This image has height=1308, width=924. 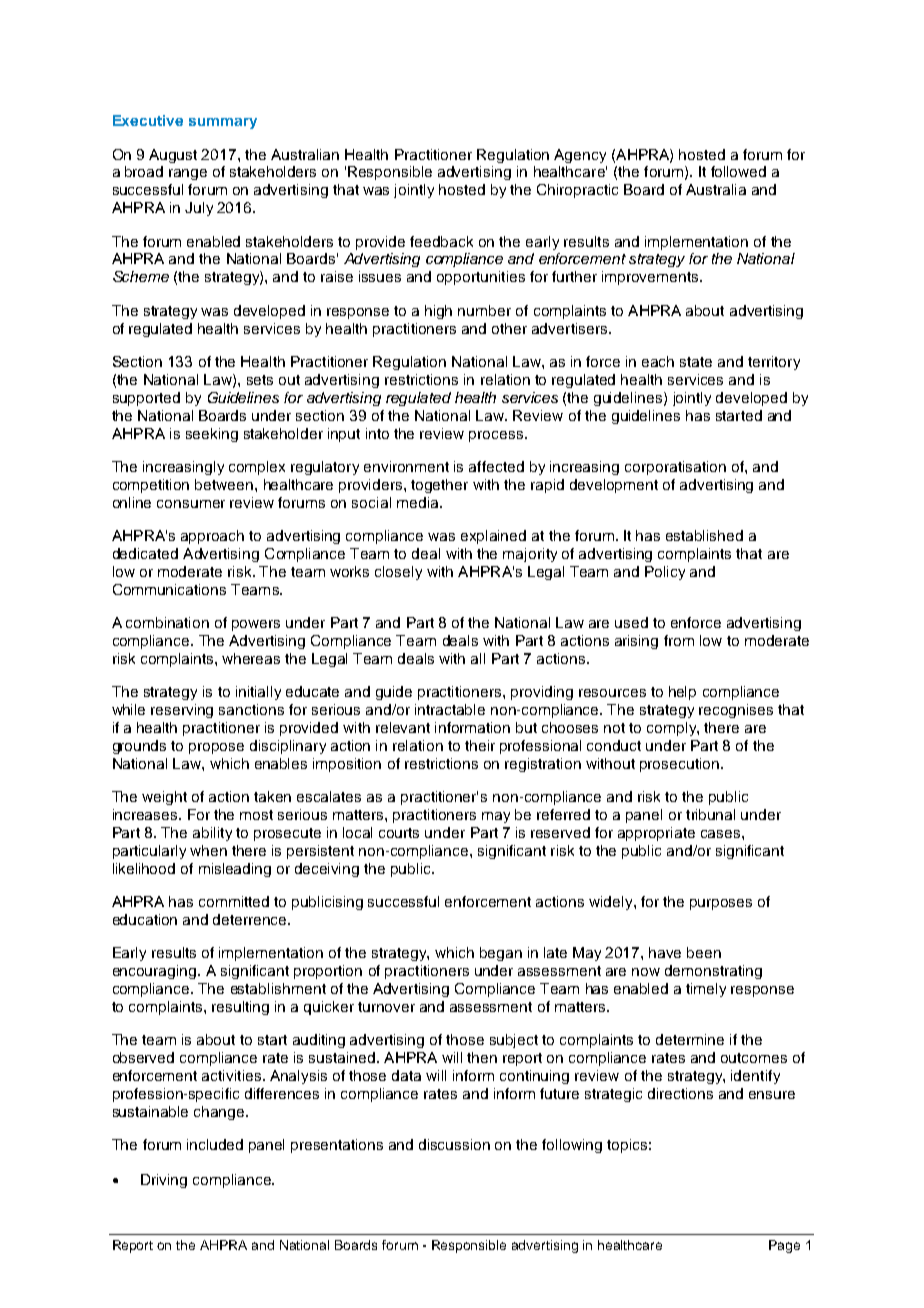 I want to click on cases, so click(x=722, y=834).
